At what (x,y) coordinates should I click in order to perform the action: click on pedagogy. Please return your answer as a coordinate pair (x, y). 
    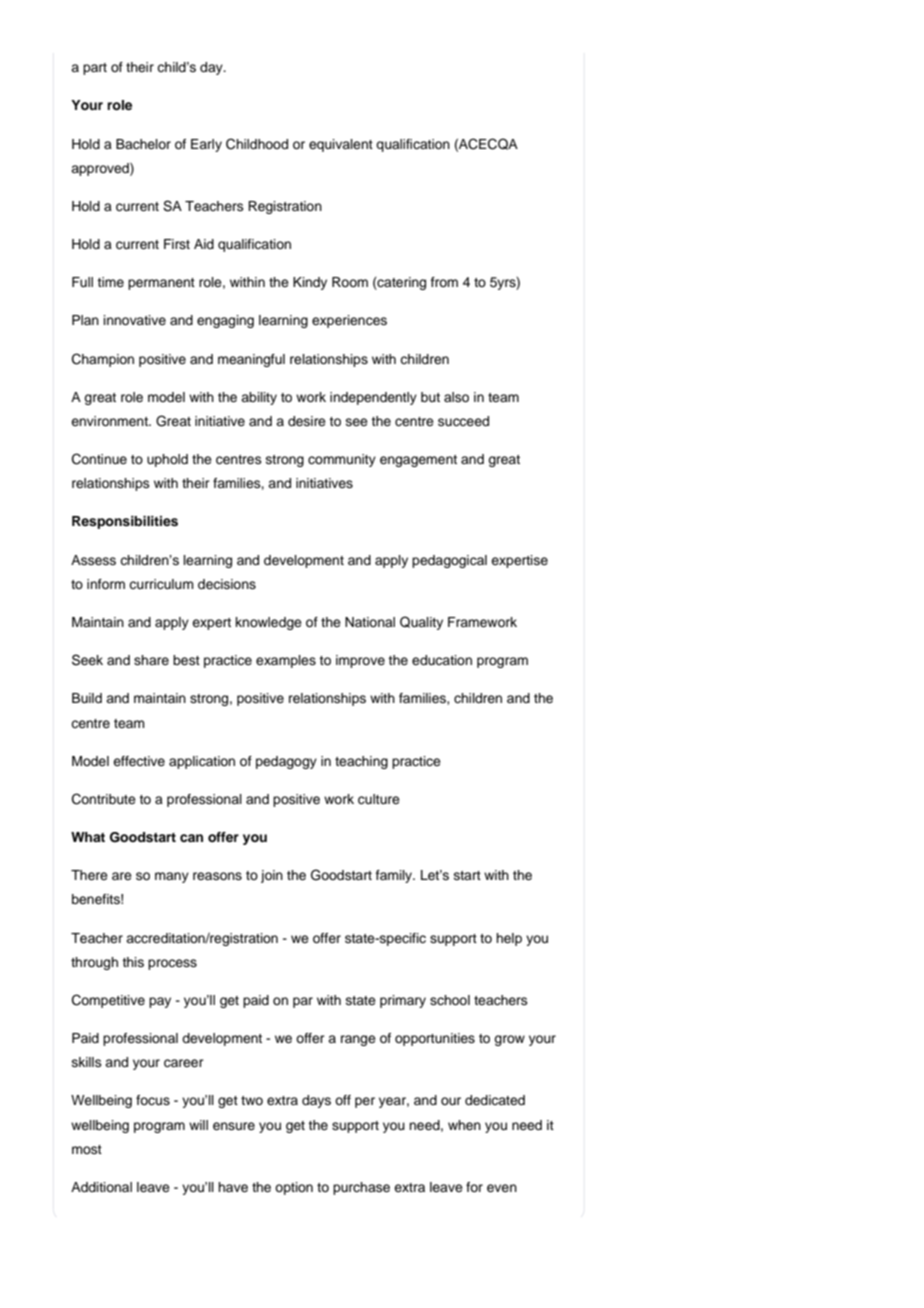
    Looking at the image, I should click on (286, 762).
